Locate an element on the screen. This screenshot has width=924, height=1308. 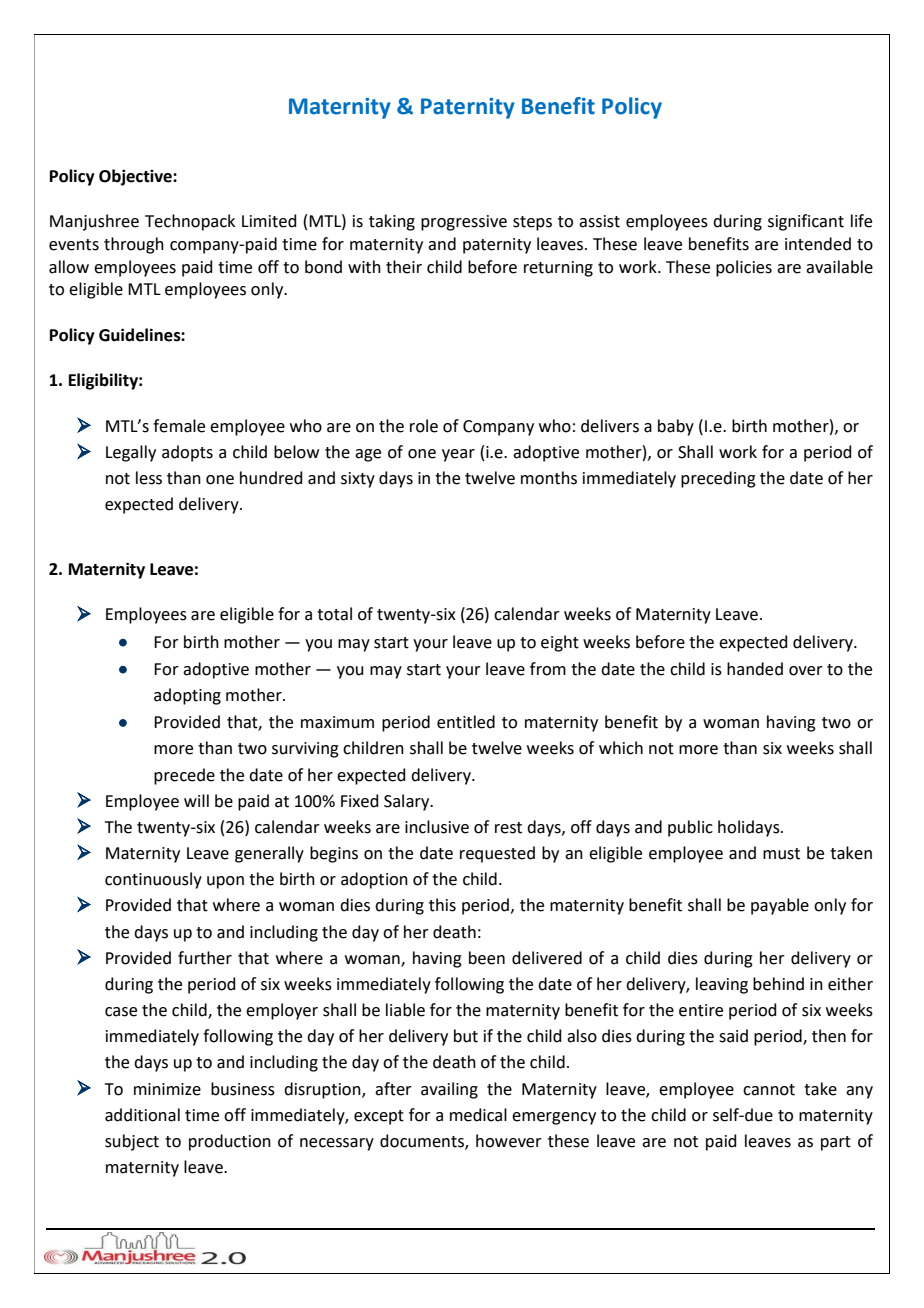
Objective is located at coordinates (136, 177).
